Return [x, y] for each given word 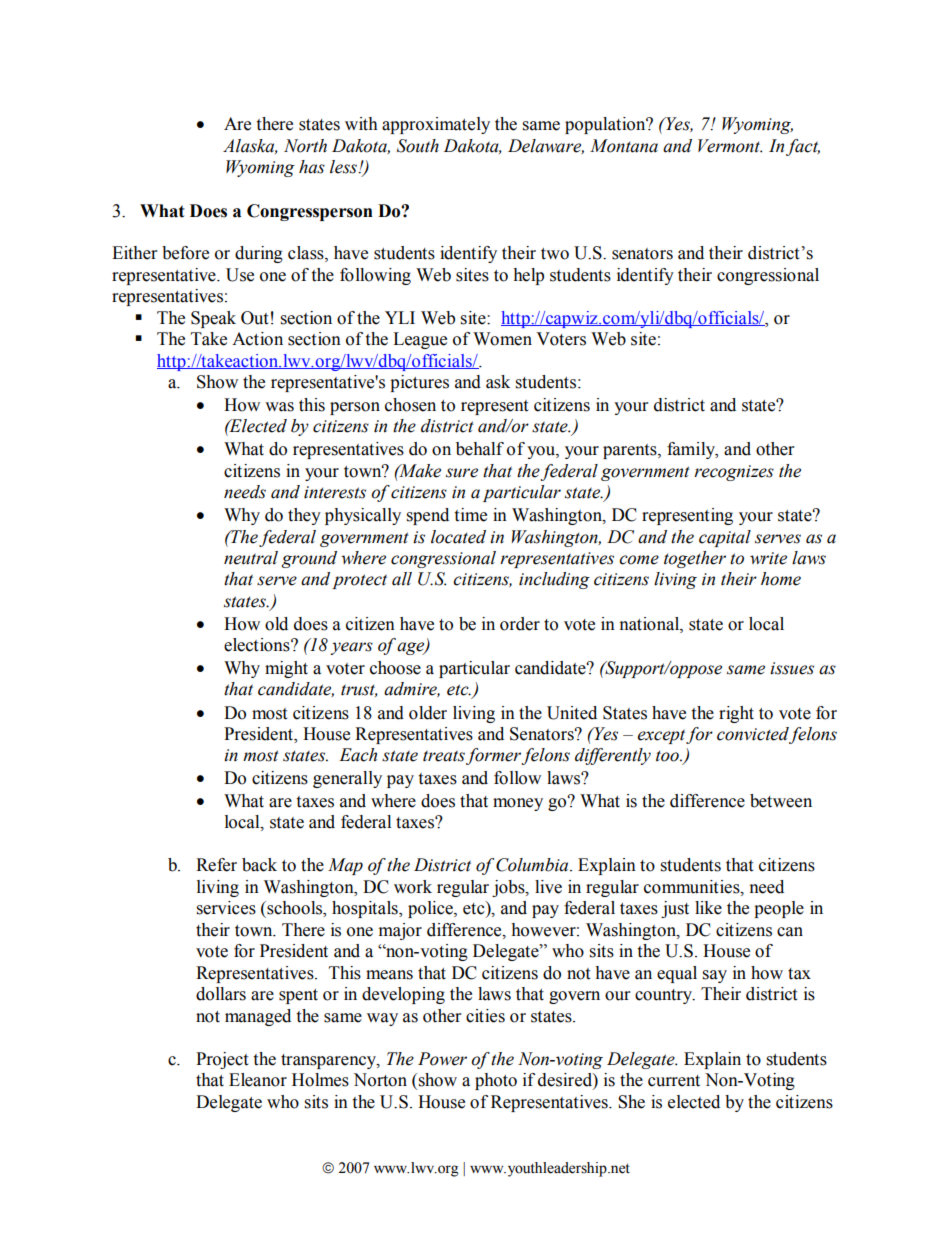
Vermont [730, 146]
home [781, 579]
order [520, 624]
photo [496, 1081]
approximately [436, 125]
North [305, 146]
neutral [251, 558]
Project [222, 1060]
